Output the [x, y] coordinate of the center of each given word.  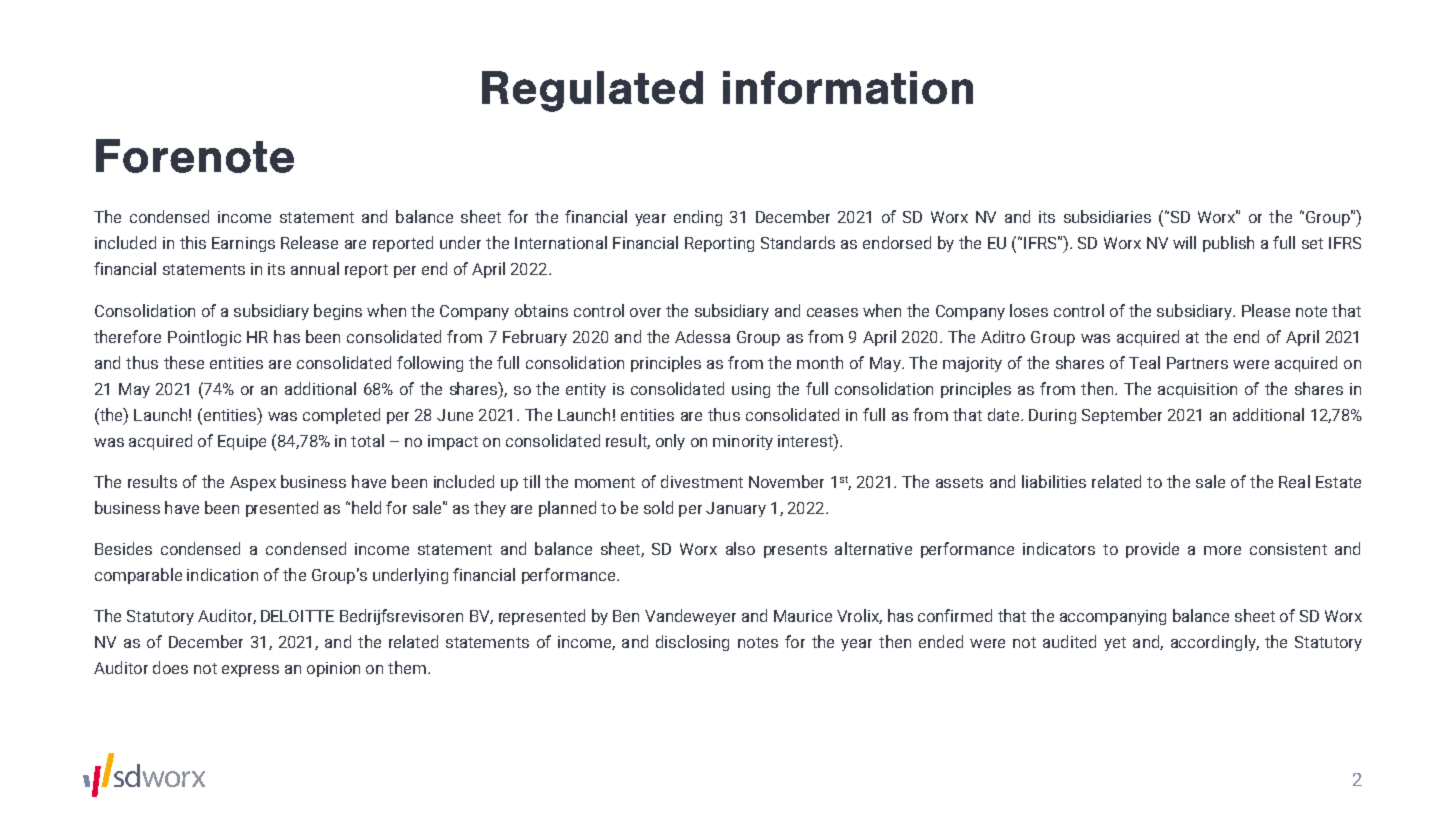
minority [743, 442]
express [250, 671]
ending [698, 218]
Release [309, 242]
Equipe [242, 442]
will [1184, 242]
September [1122, 416]
